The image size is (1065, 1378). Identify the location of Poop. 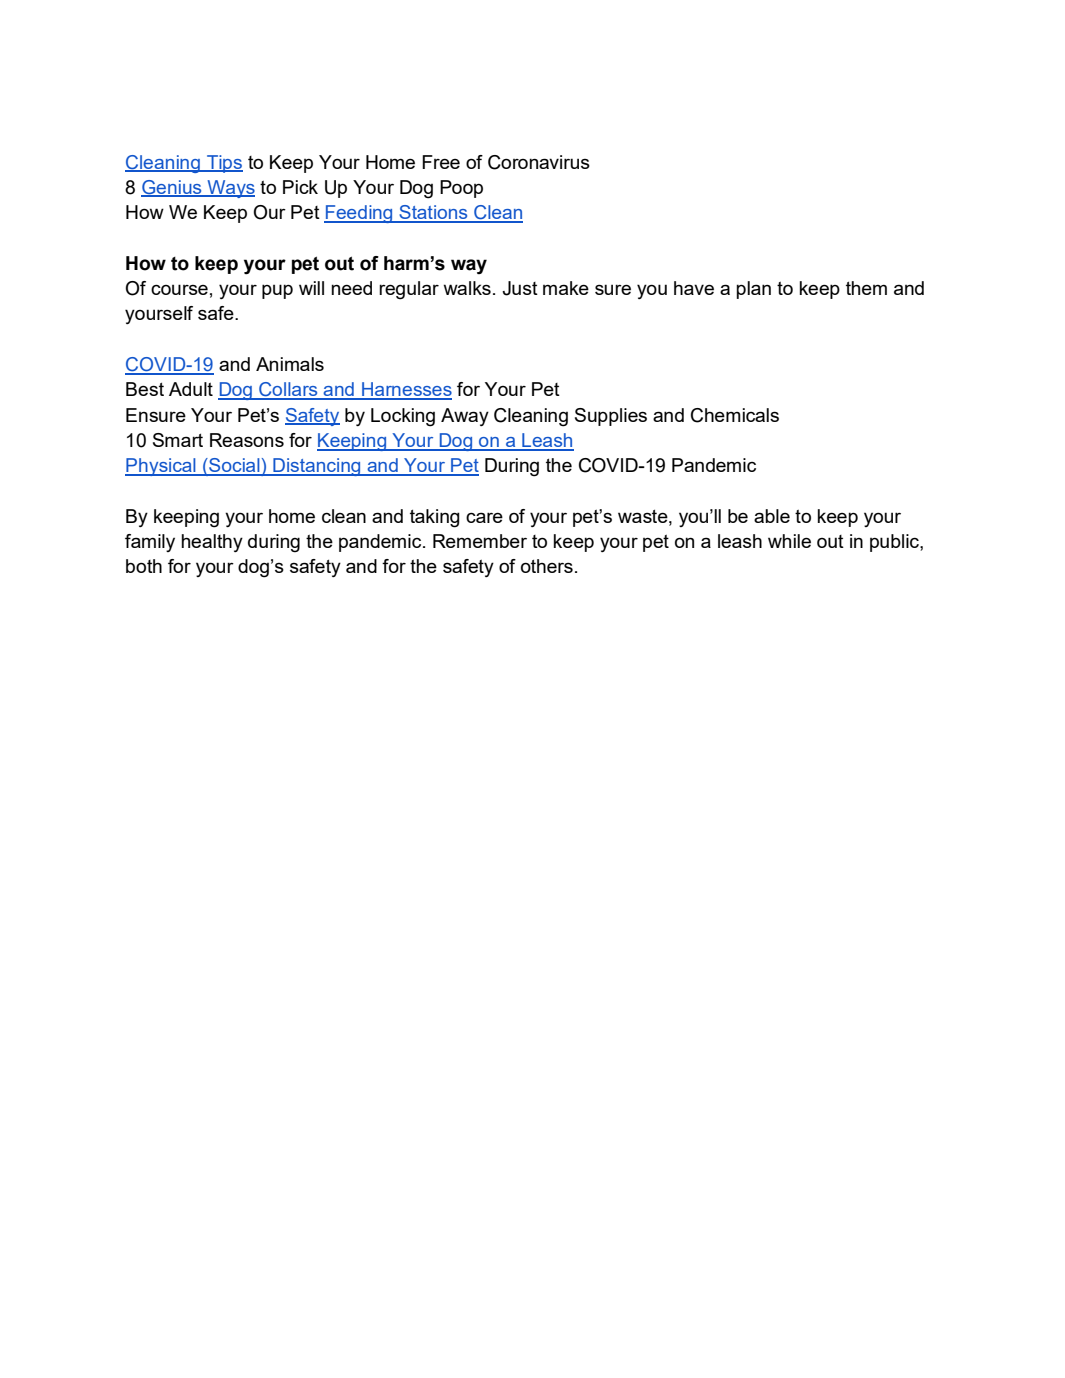
(461, 189).
